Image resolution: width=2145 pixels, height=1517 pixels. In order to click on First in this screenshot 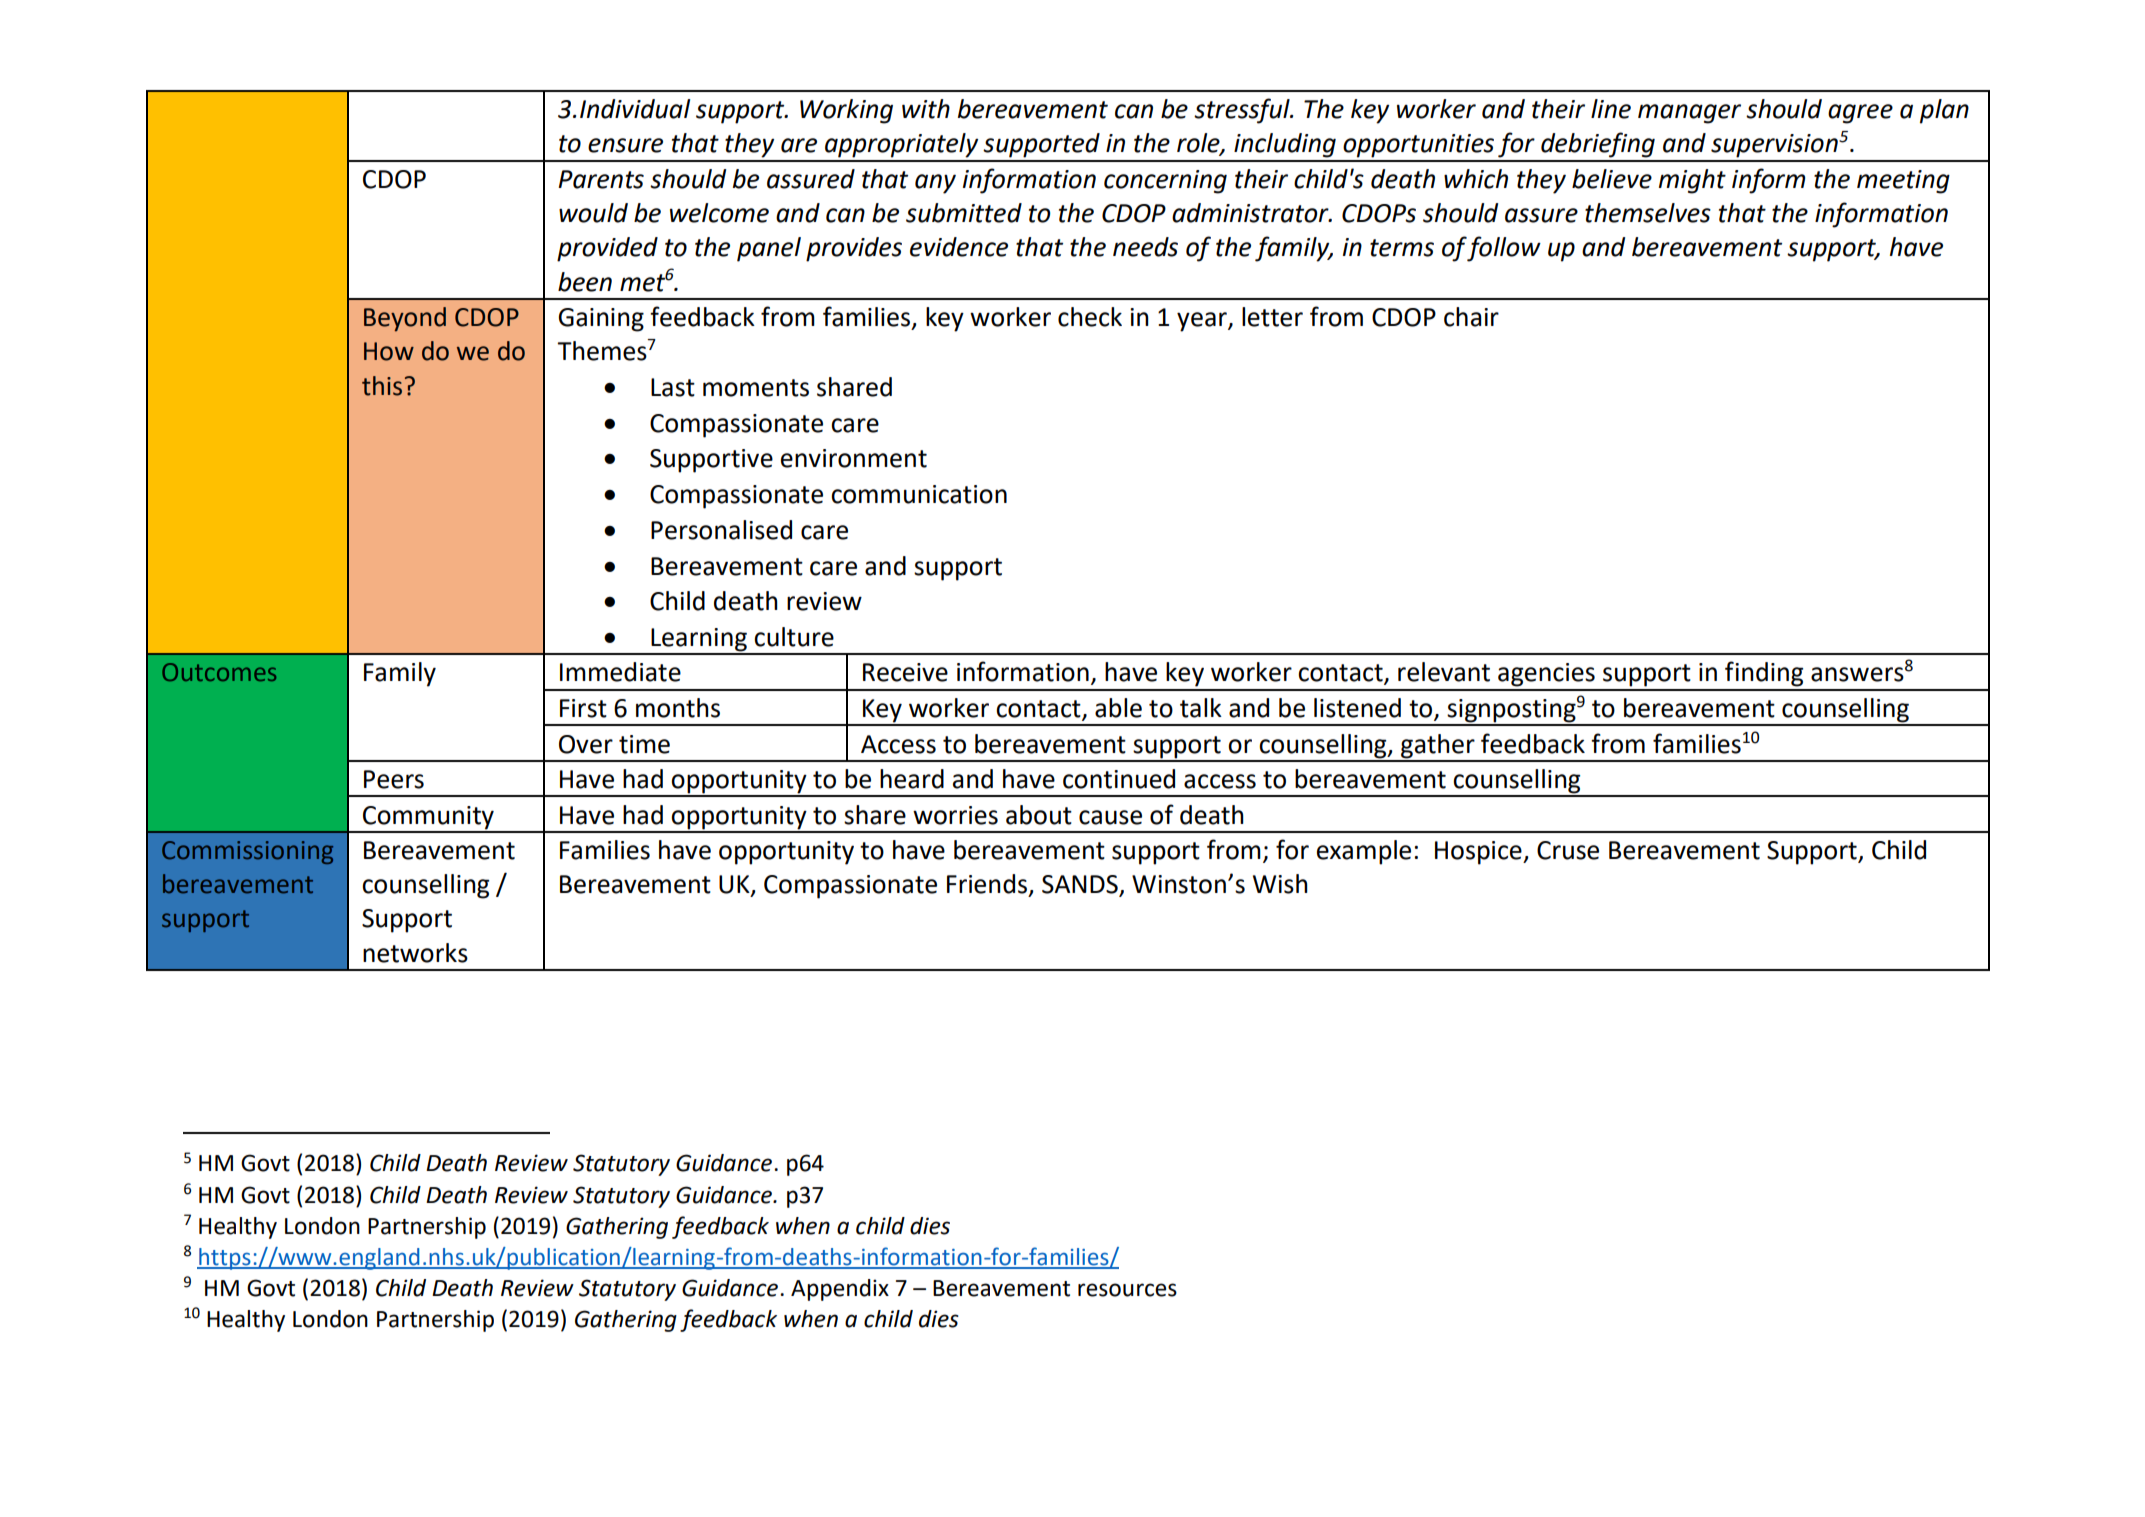, I will do `click(583, 708)`.
